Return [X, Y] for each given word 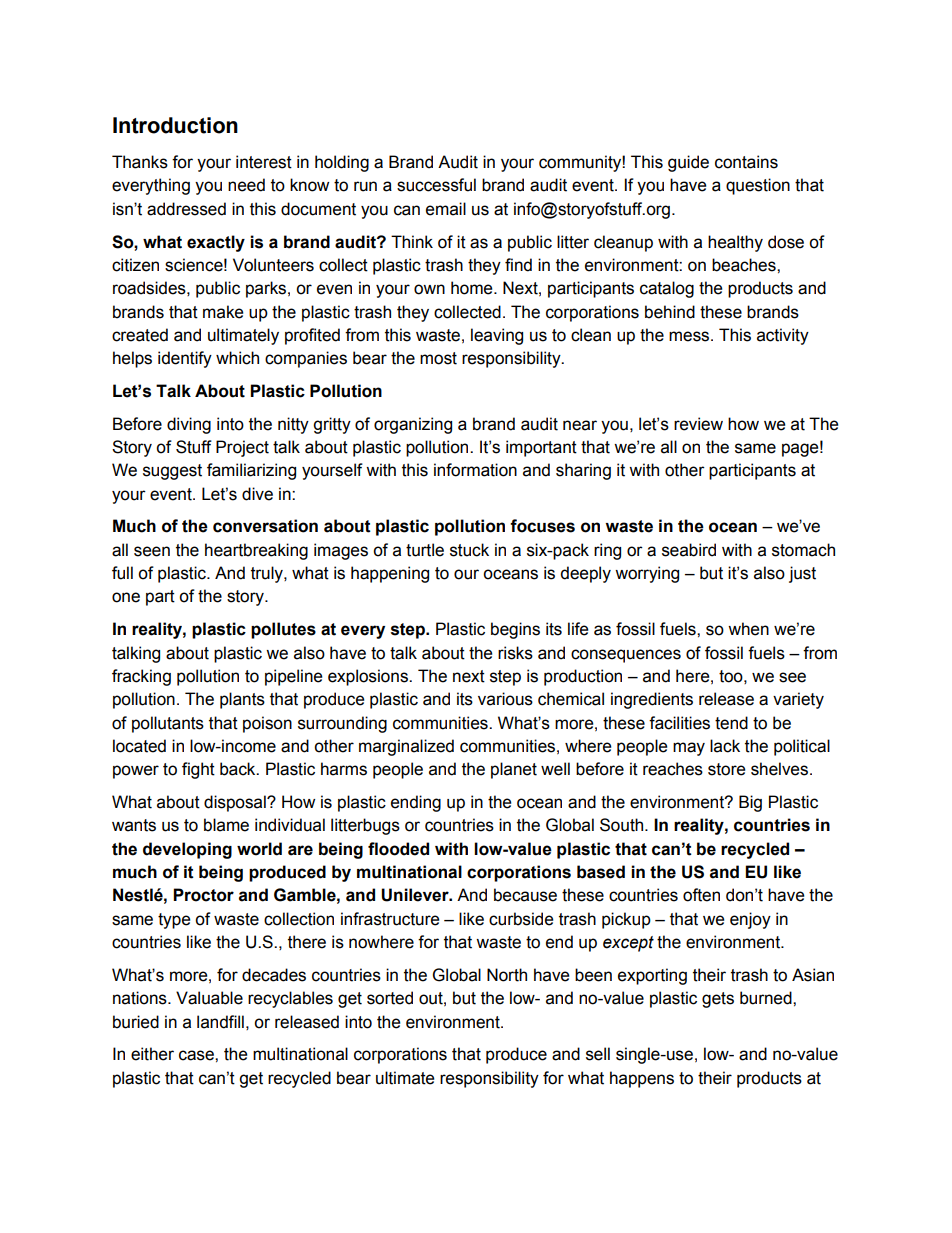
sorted [390, 998]
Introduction [175, 125]
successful [436, 185]
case [197, 1055]
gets [718, 1000]
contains [746, 162]
